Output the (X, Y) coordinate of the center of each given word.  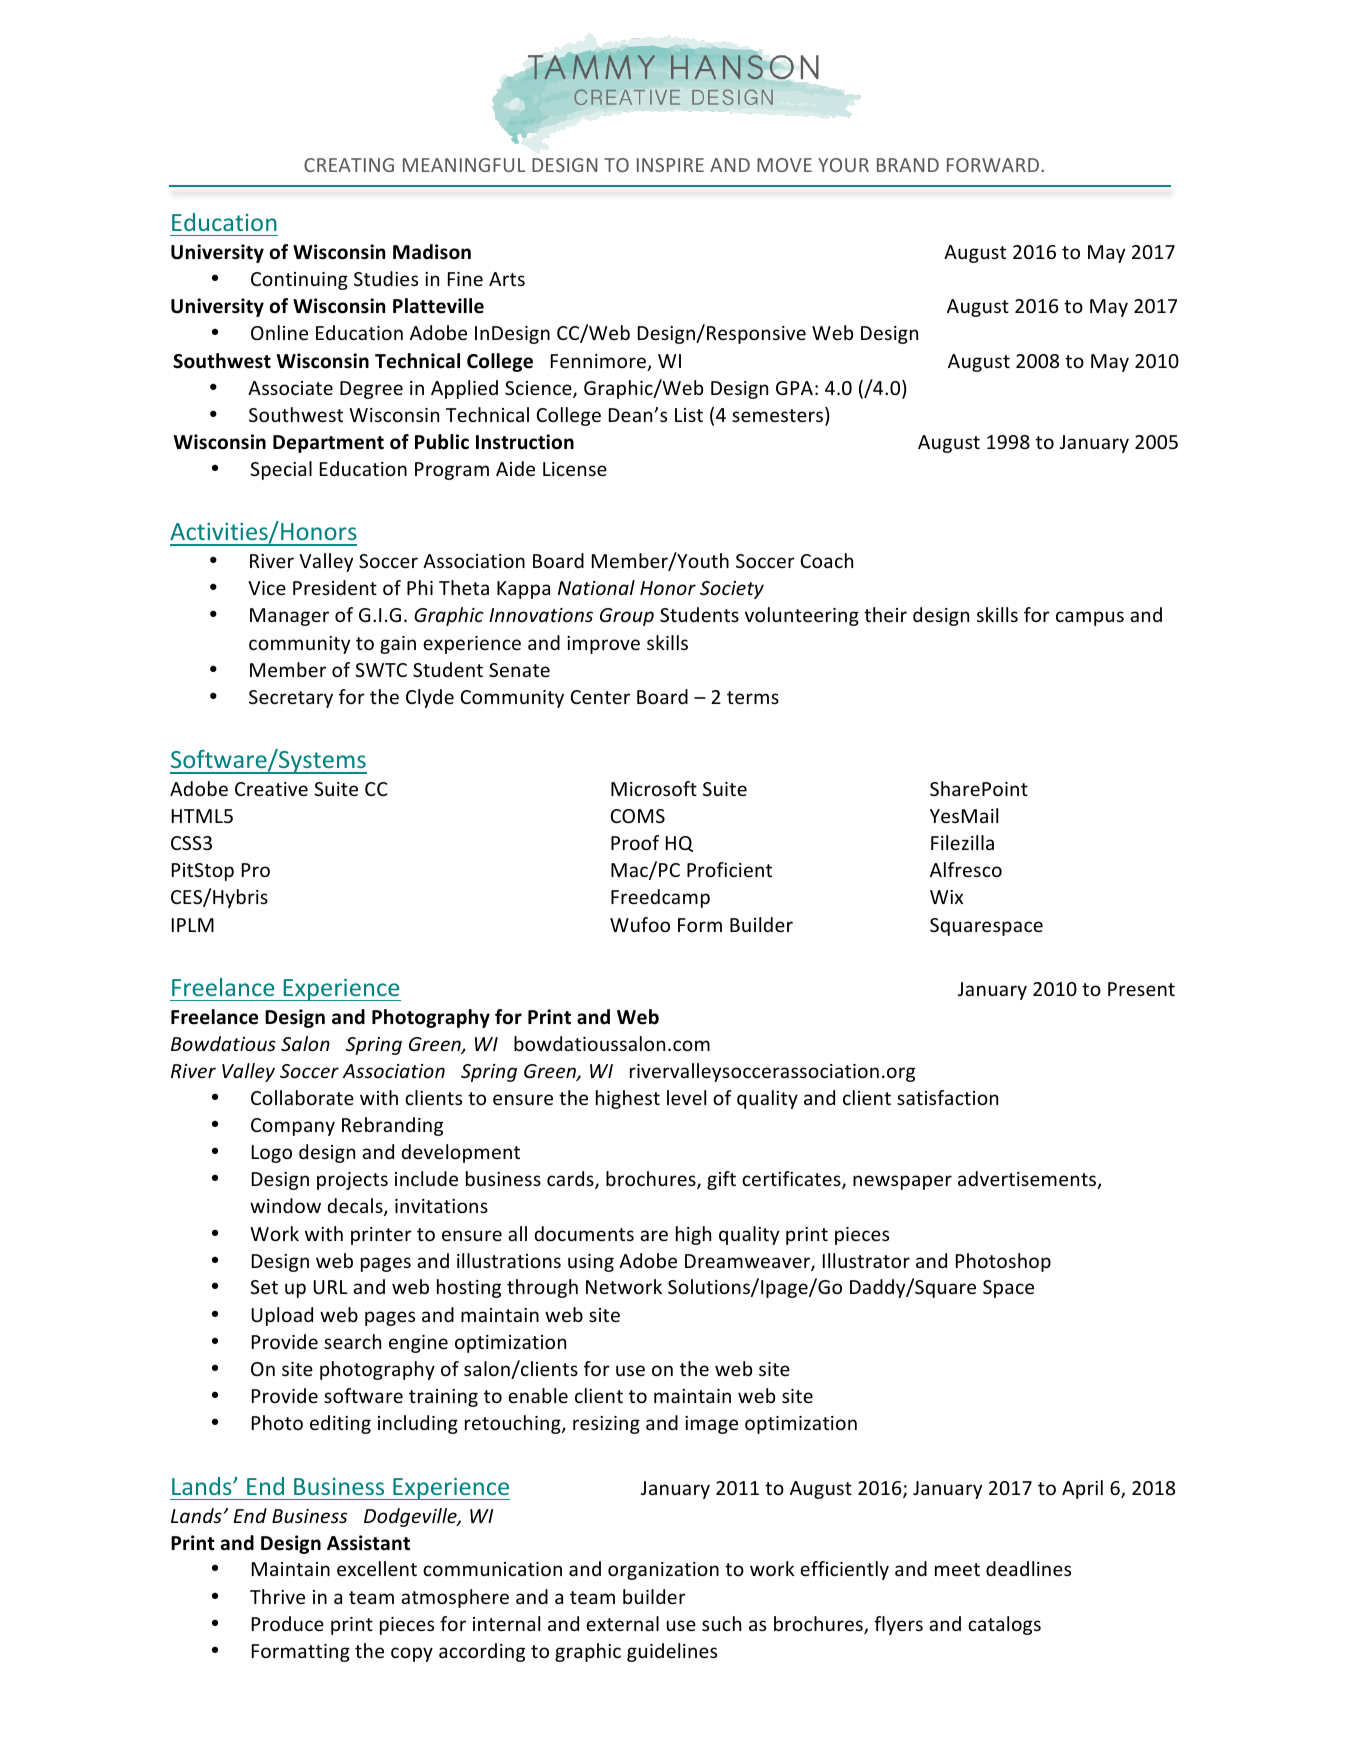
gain (398, 645)
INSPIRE (670, 165)
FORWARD (994, 165)
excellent (377, 1568)
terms (753, 697)
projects (352, 1181)
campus (1090, 618)
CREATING (349, 165)
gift (721, 1180)
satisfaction (947, 1097)
